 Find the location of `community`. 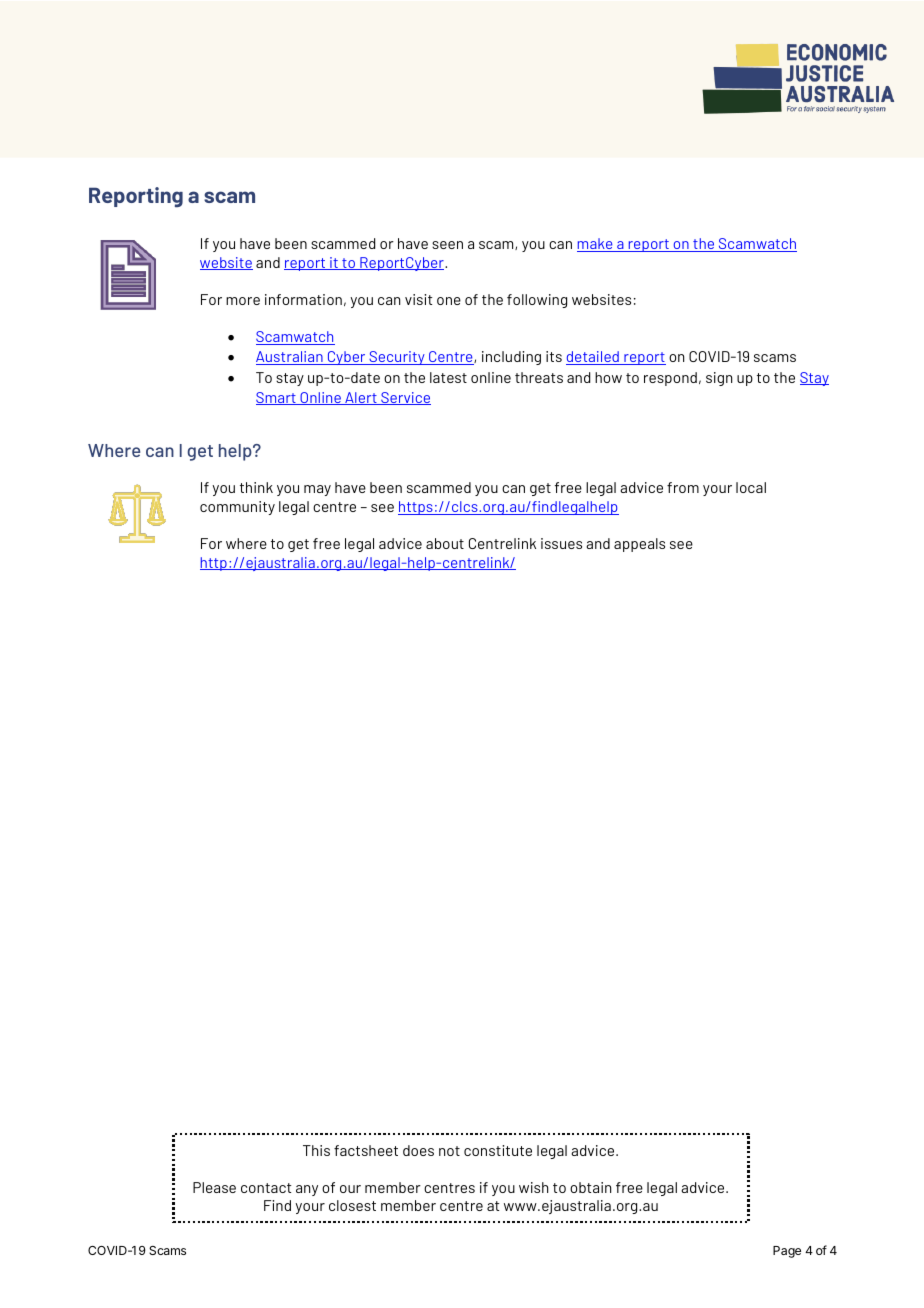

community is located at coordinates (237, 508).
